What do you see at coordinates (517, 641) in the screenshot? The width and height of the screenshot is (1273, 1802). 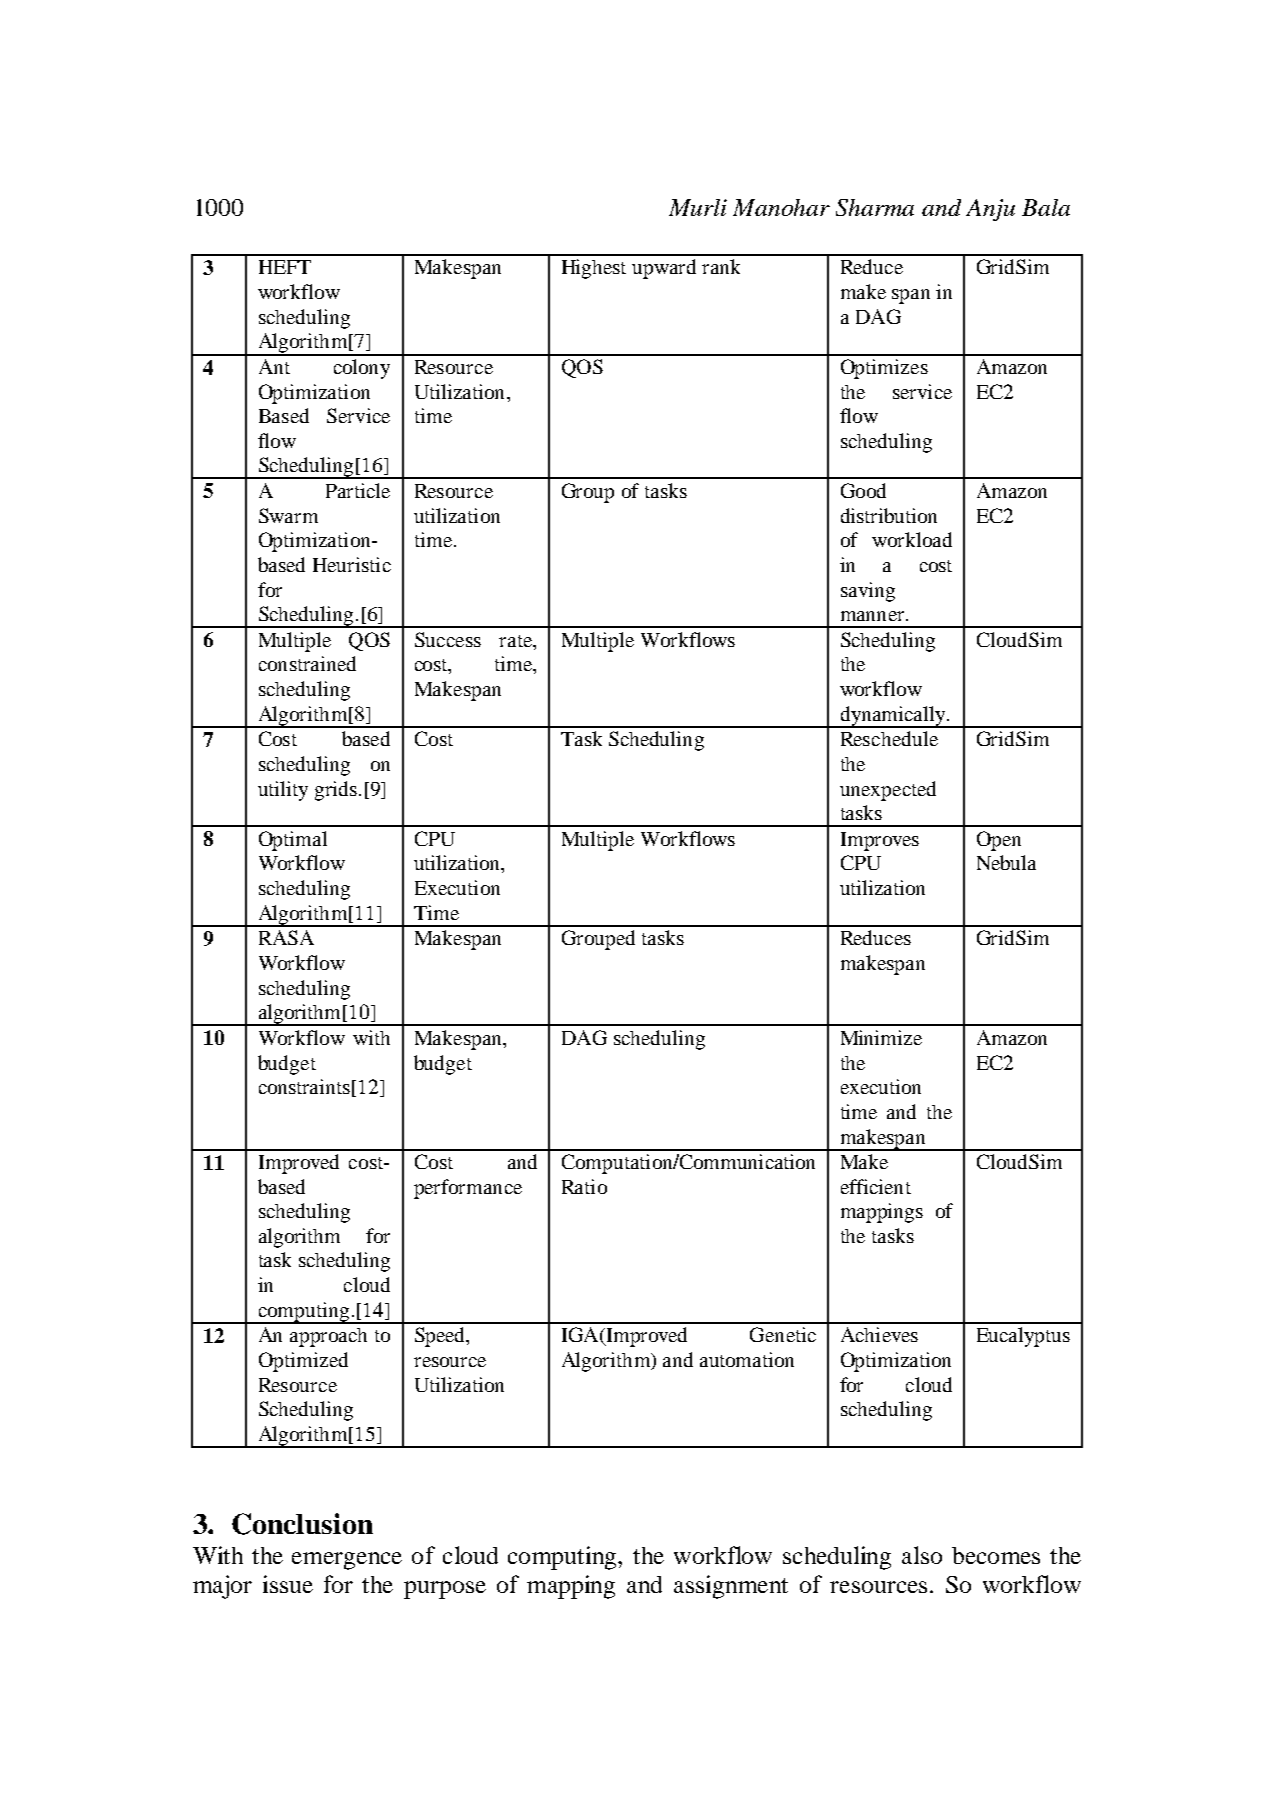 I see `rate` at bounding box center [517, 641].
